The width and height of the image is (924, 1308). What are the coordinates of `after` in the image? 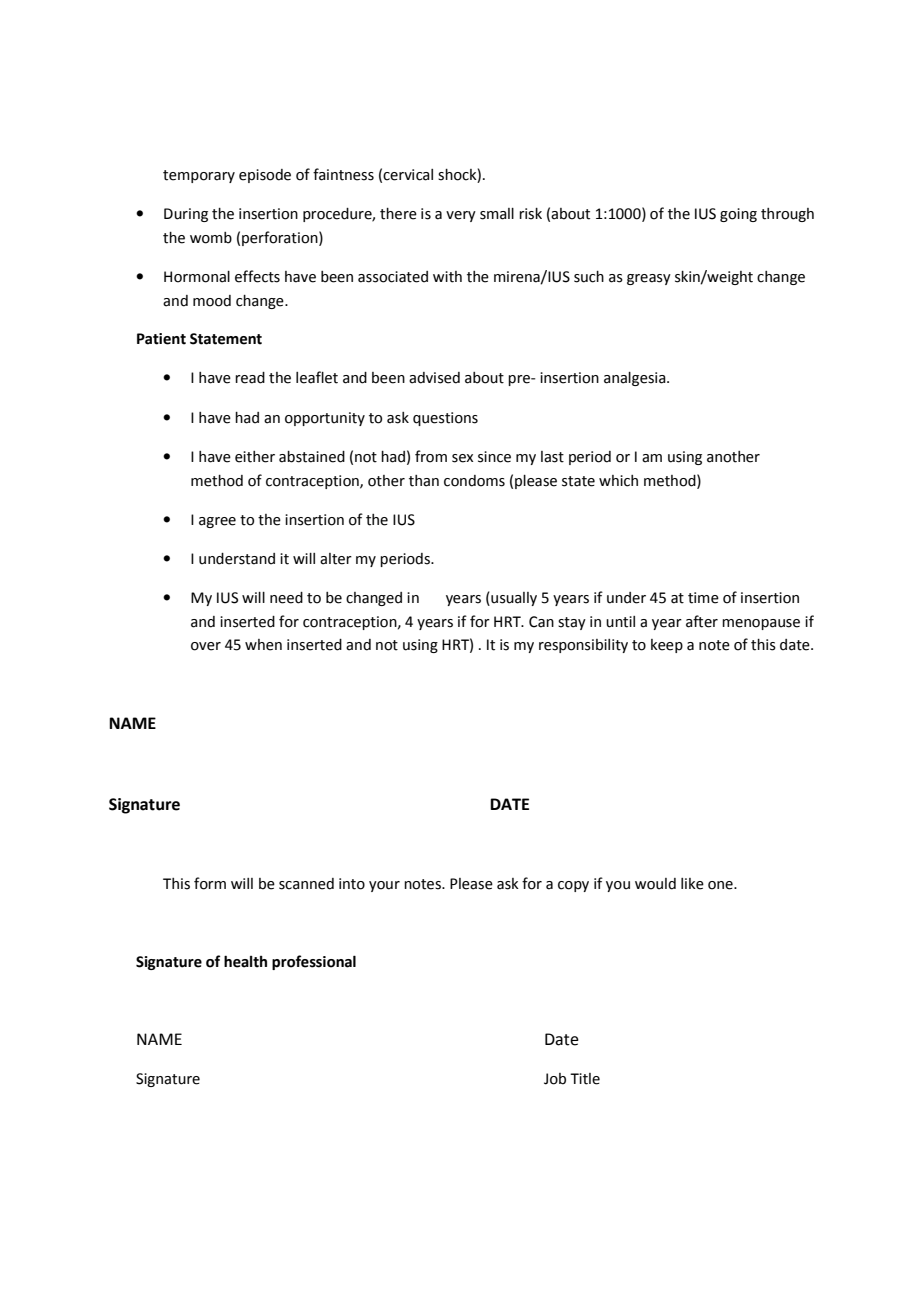 It's located at (702, 621).
